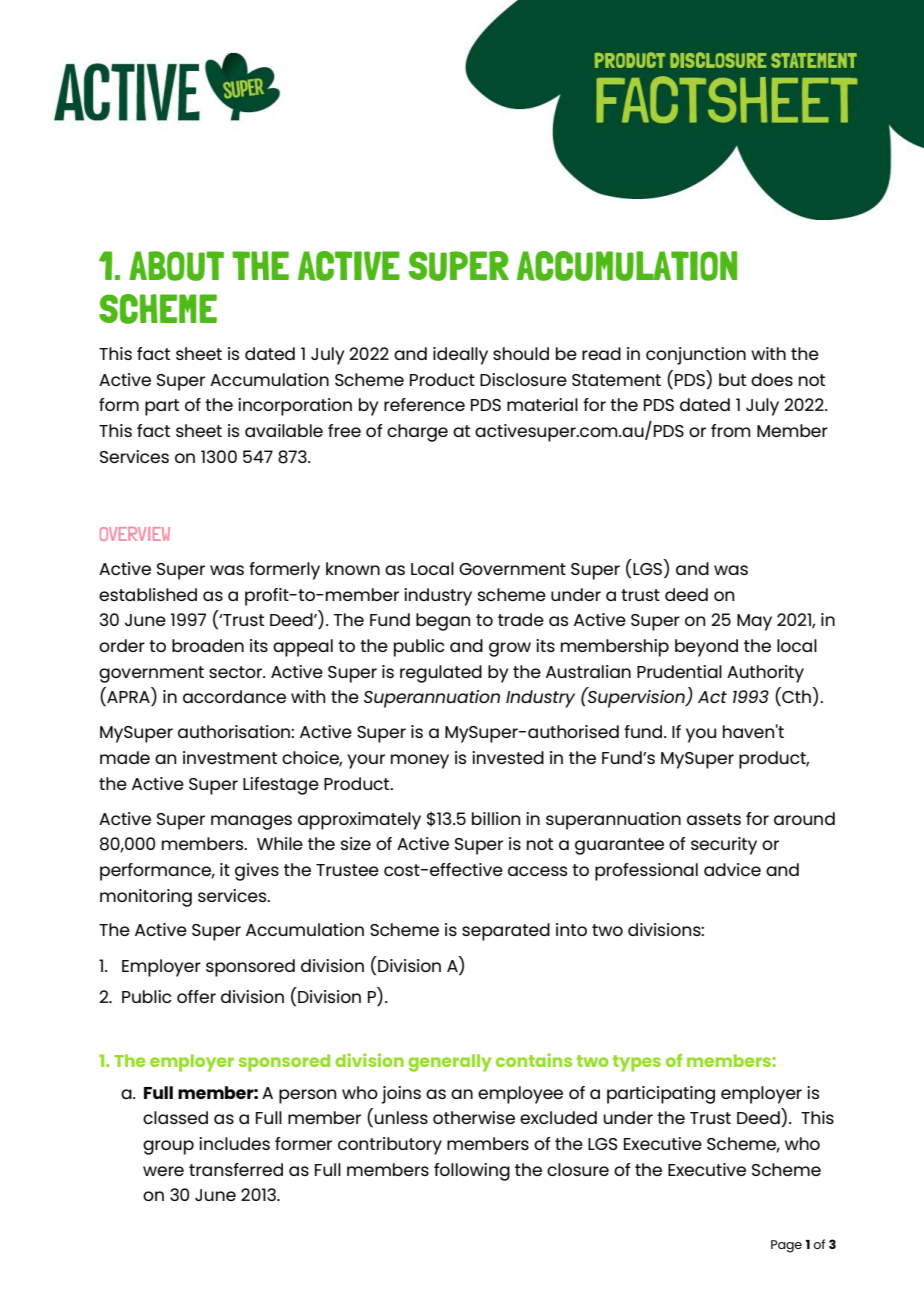 The width and height of the image is (924, 1308). What do you see at coordinates (714, 819) in the image?
I see `assets` at bounding box center [714, 819].
